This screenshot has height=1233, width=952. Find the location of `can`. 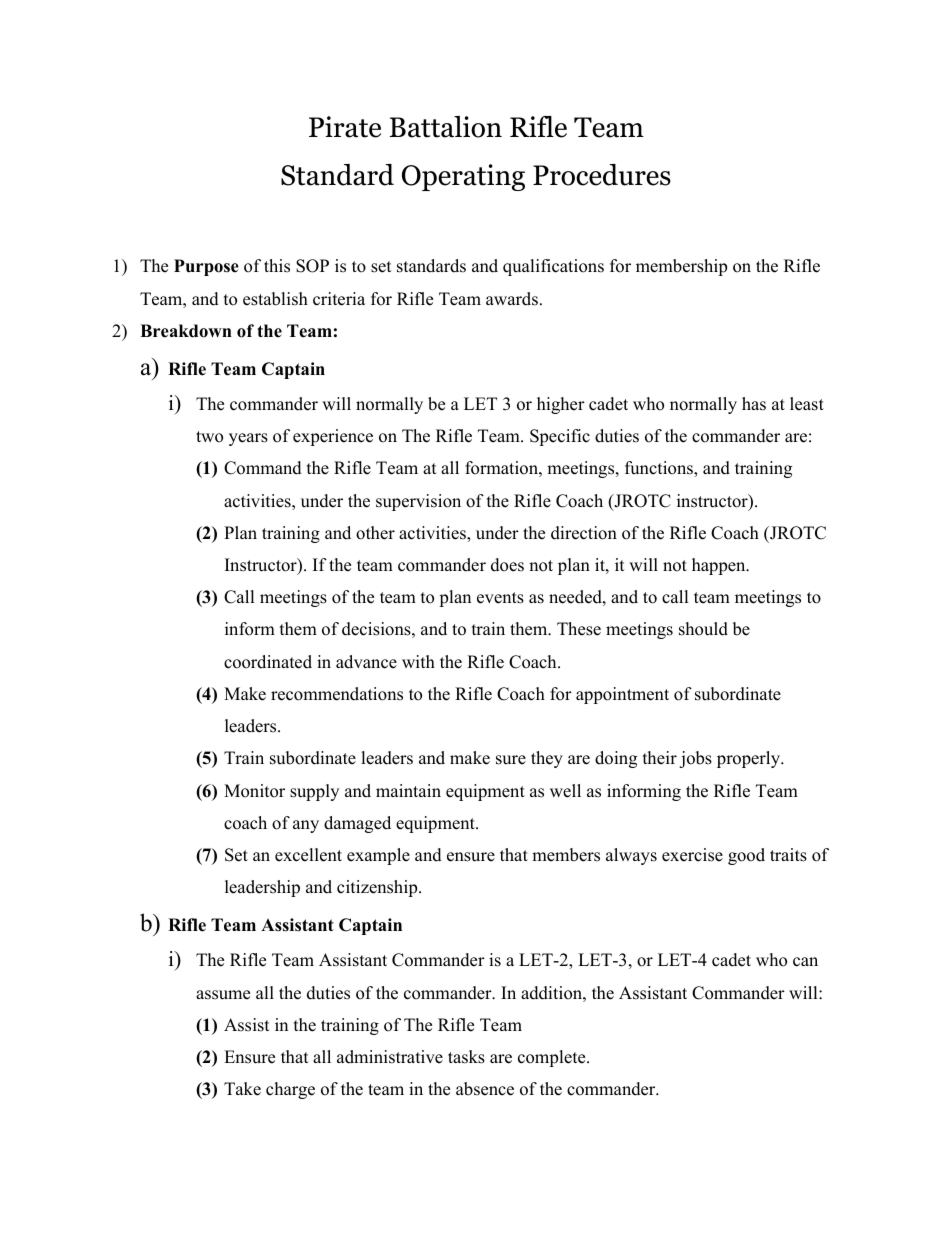

can is located at coordinates (805, 962).
